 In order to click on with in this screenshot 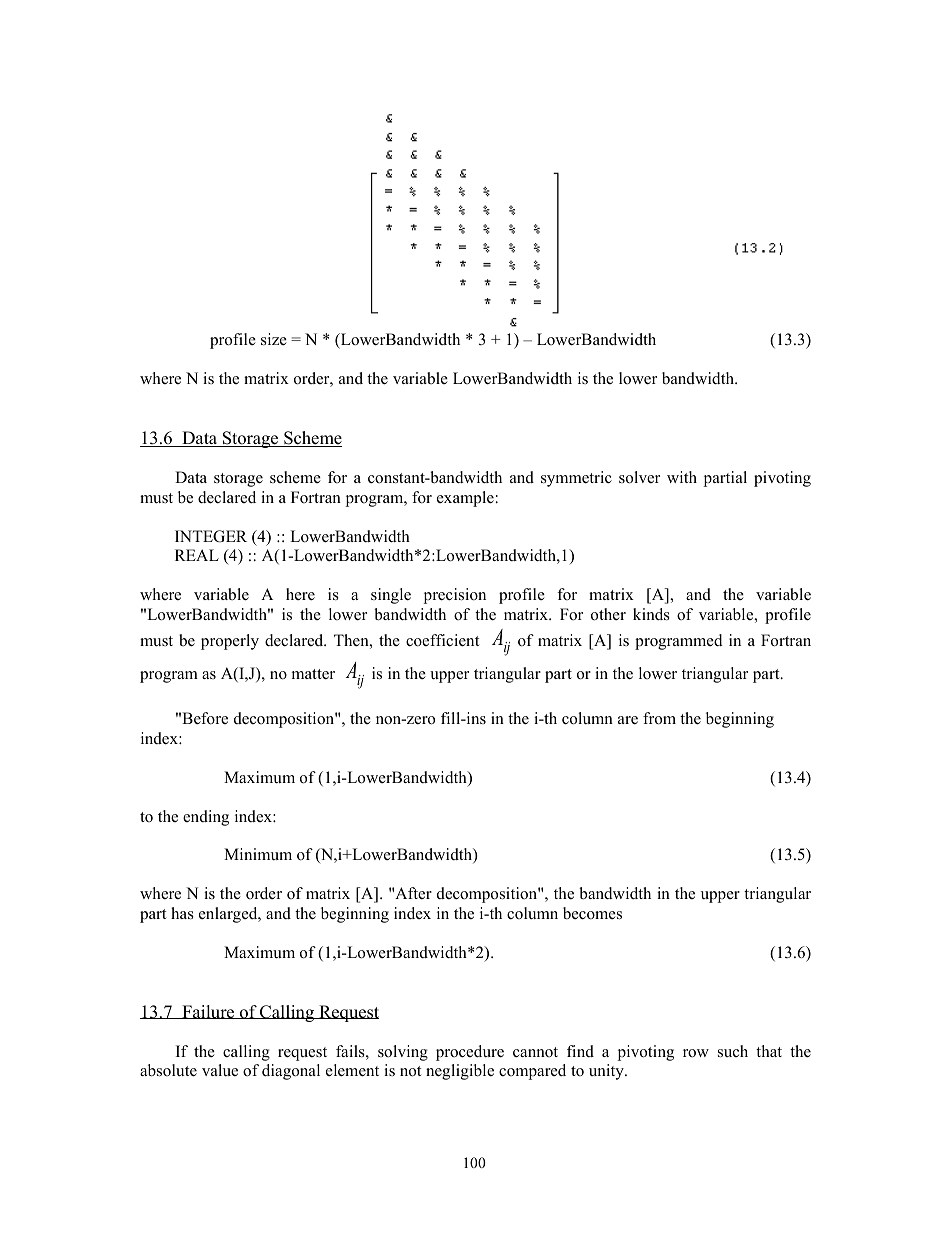, I will do `click(682, 477)`.
